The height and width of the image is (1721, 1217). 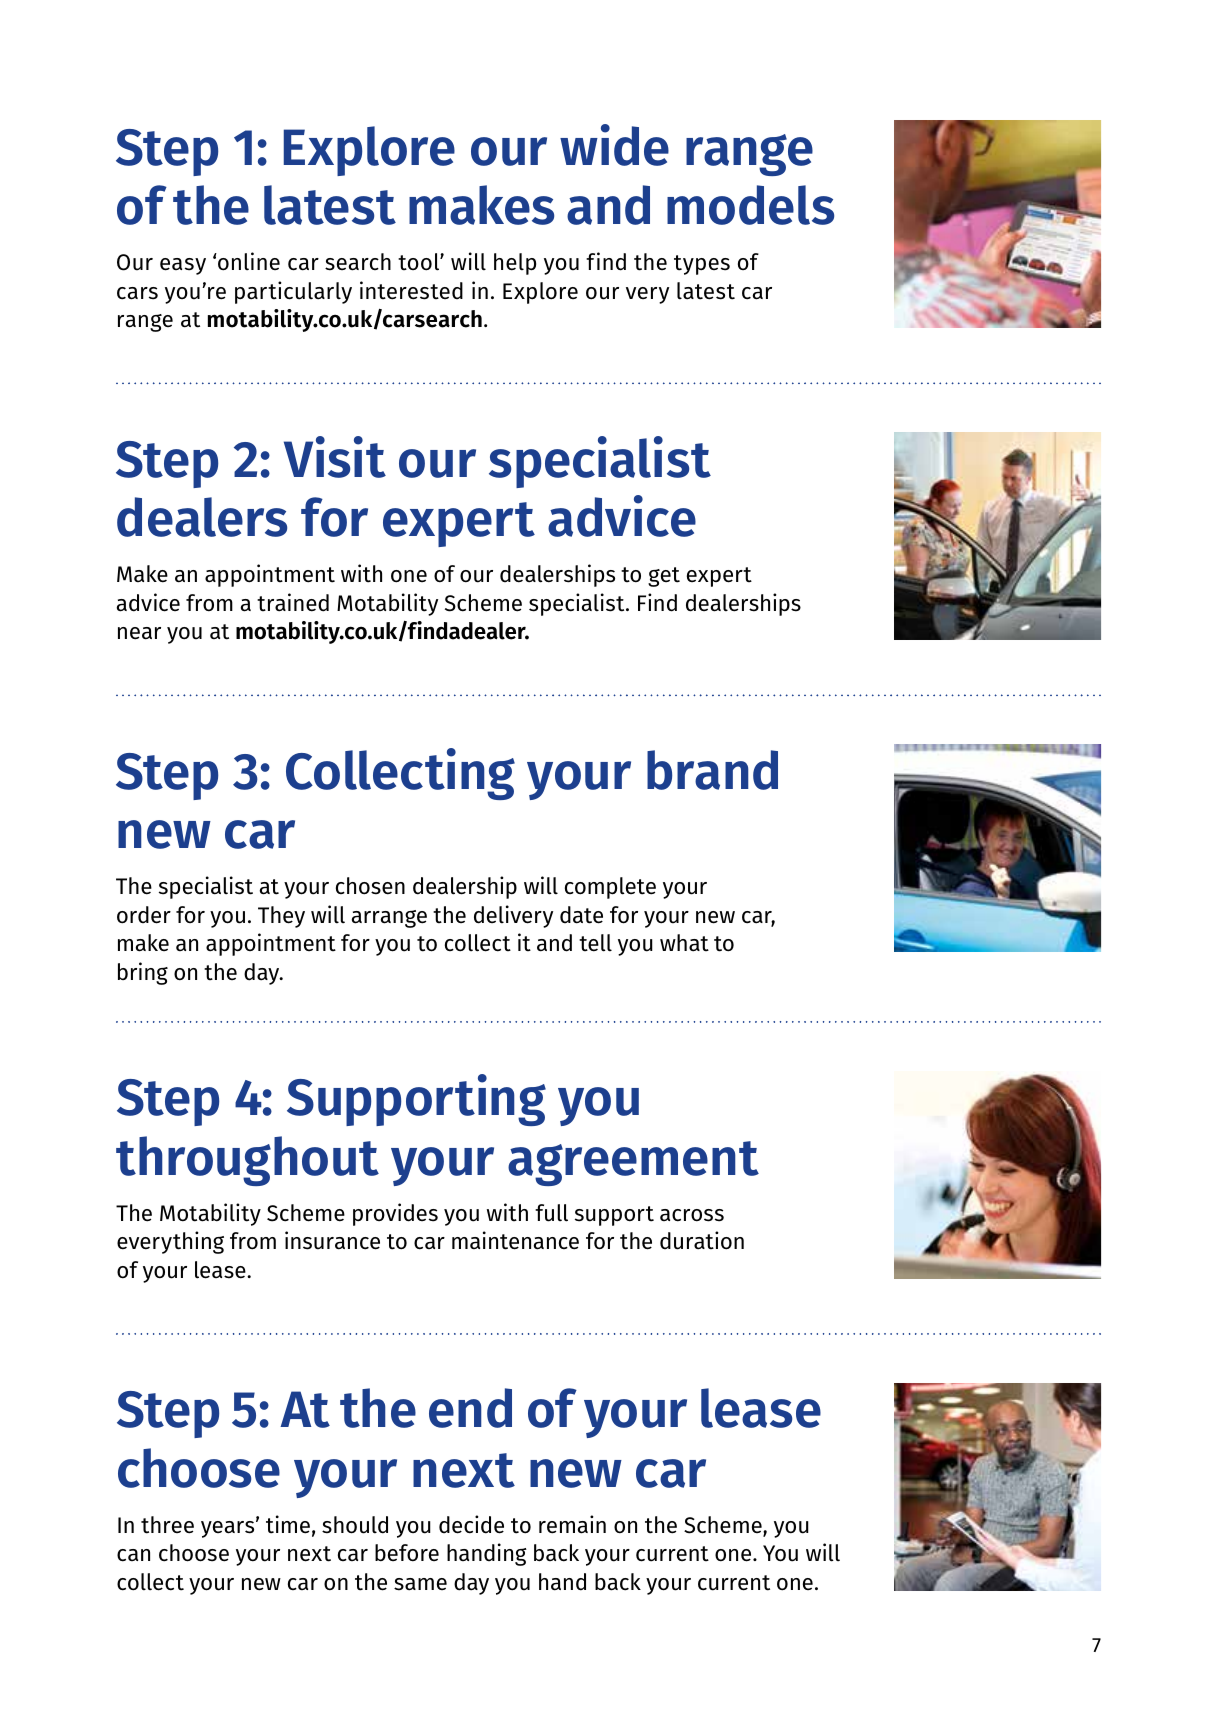 I want to click on order, so click(x=144, y=915).
